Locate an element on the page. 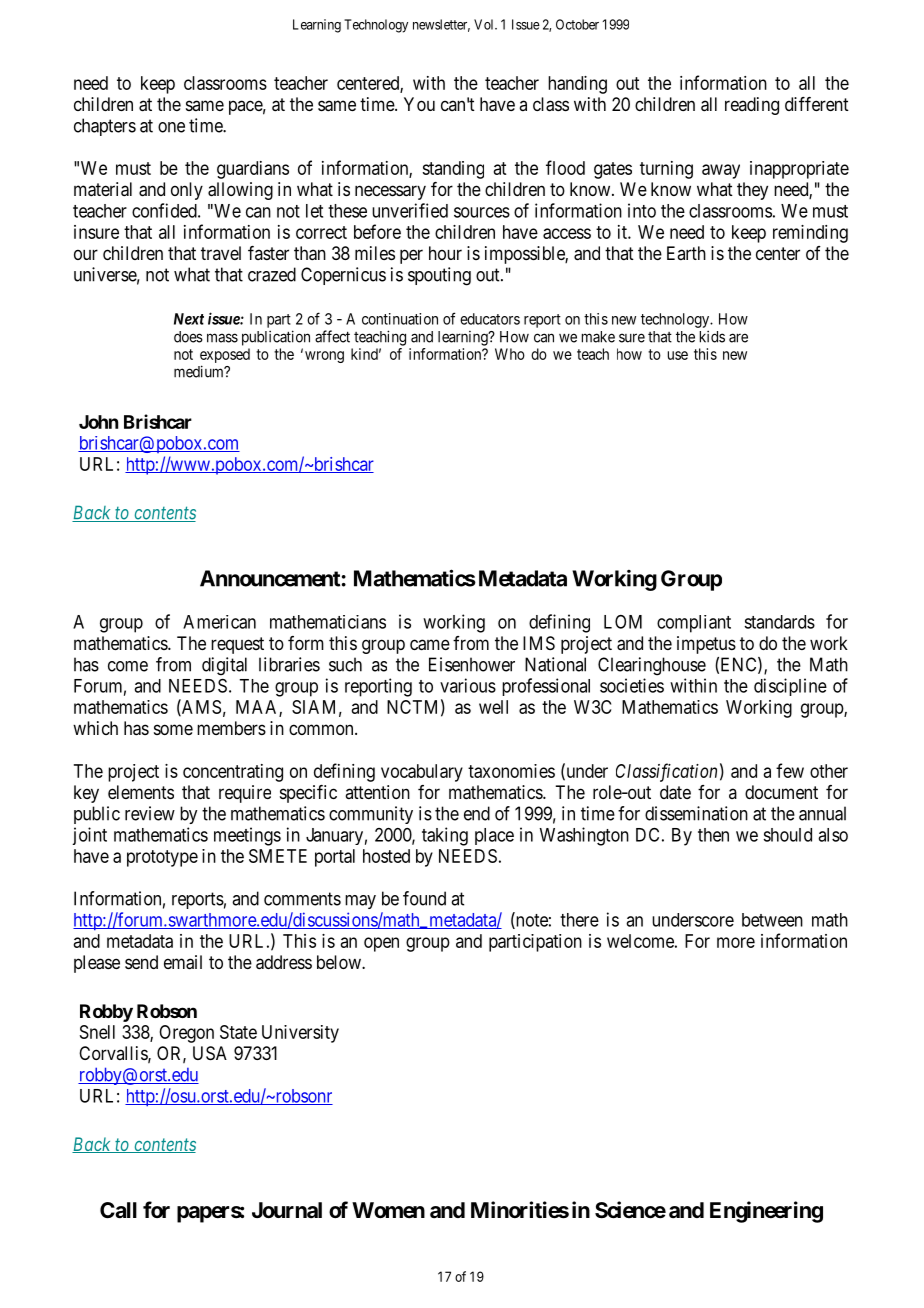 Image resolution: width=924 pixels, height=1308 pixels. does is located at coordinates (188, 337).
